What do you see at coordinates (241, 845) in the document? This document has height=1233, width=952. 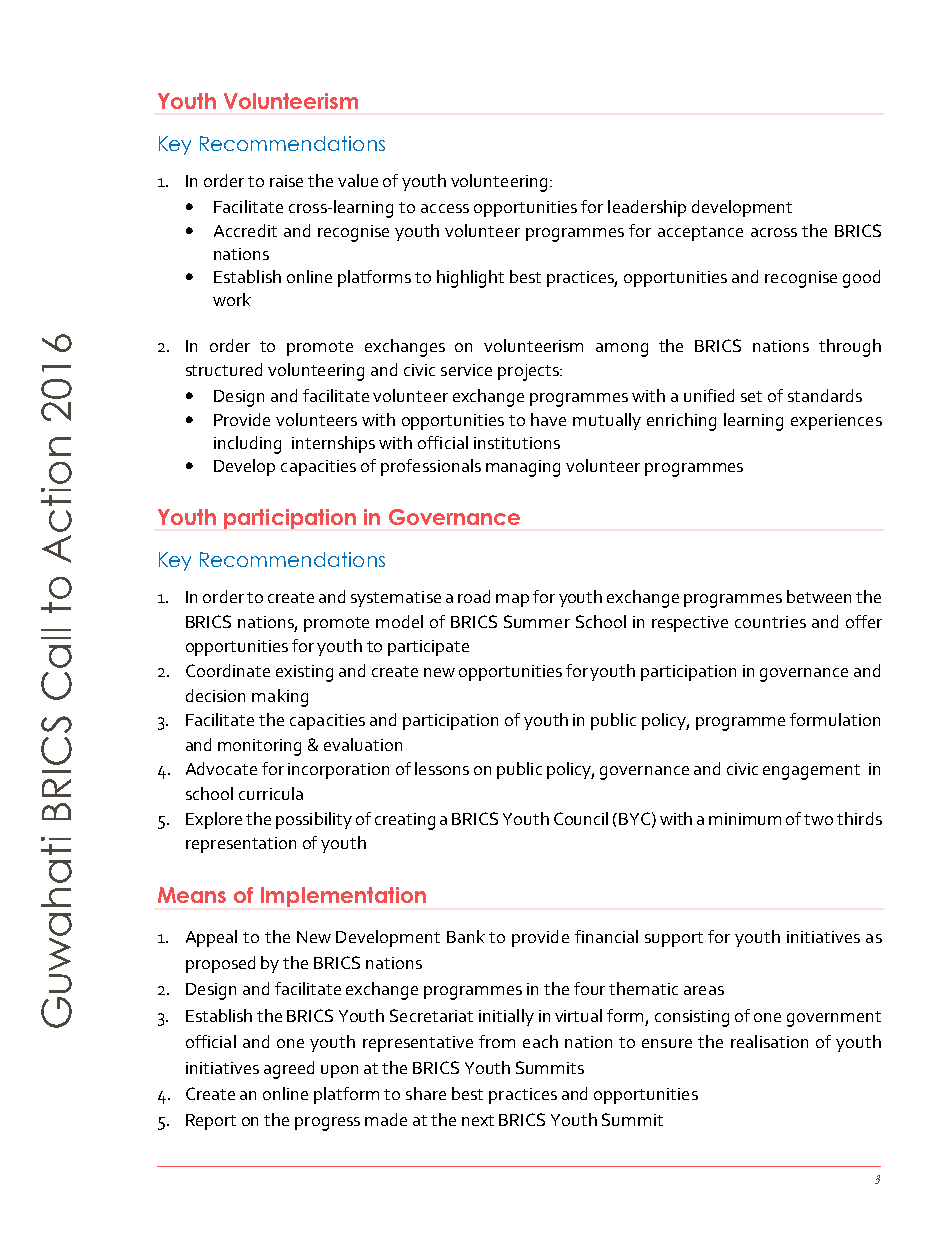 I see `representation` at bounding box center [241, 845].
